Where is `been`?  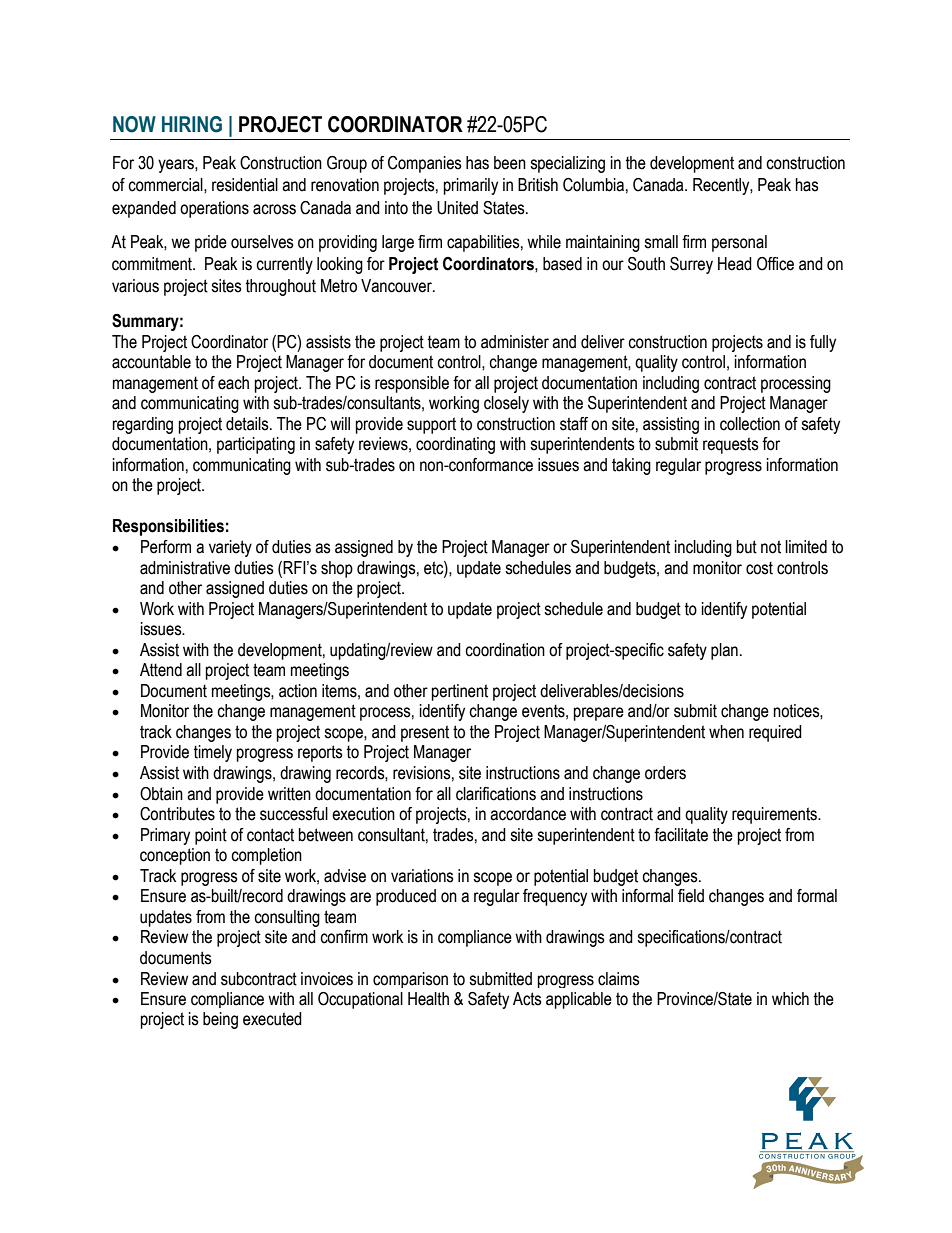
been is located at coordinates (510, 163).
